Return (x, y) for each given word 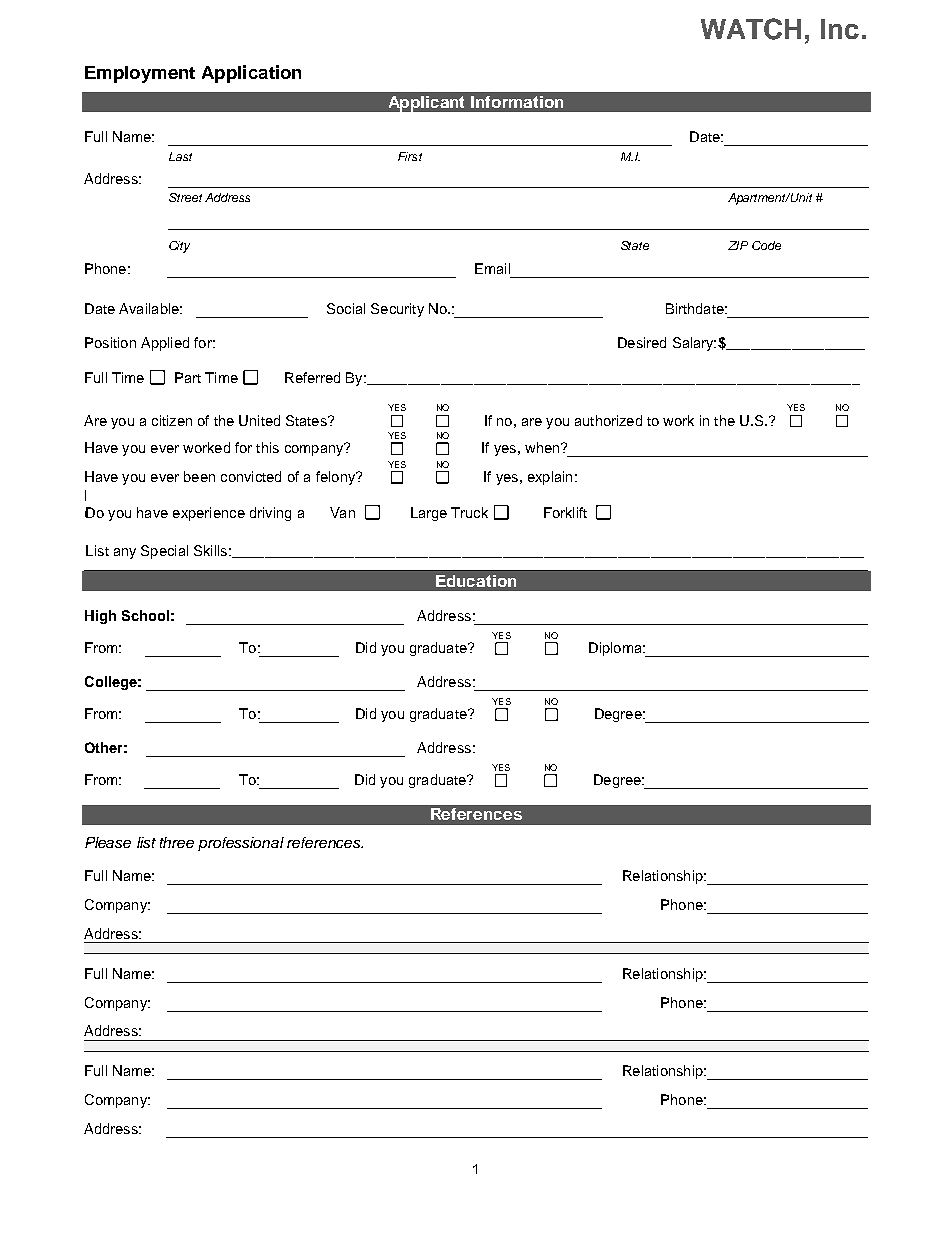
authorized (608, 420)
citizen (172, 420)
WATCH (751, 29)
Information (517, 102)
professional (241, 844)
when (543, 447)
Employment (140, 74)
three (177, 842)
